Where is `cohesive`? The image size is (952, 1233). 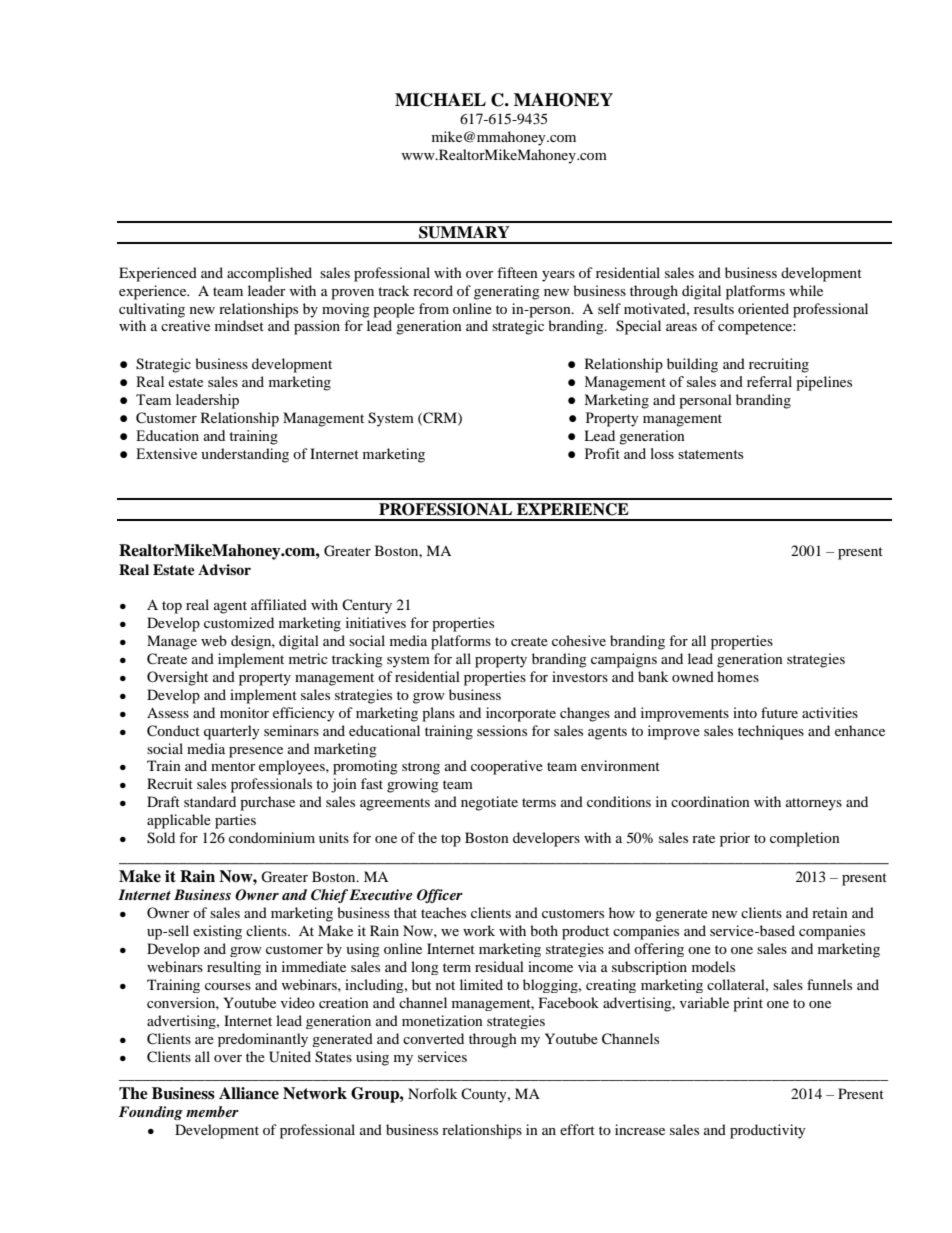
cohesive is located at coordinates (579, 640).
